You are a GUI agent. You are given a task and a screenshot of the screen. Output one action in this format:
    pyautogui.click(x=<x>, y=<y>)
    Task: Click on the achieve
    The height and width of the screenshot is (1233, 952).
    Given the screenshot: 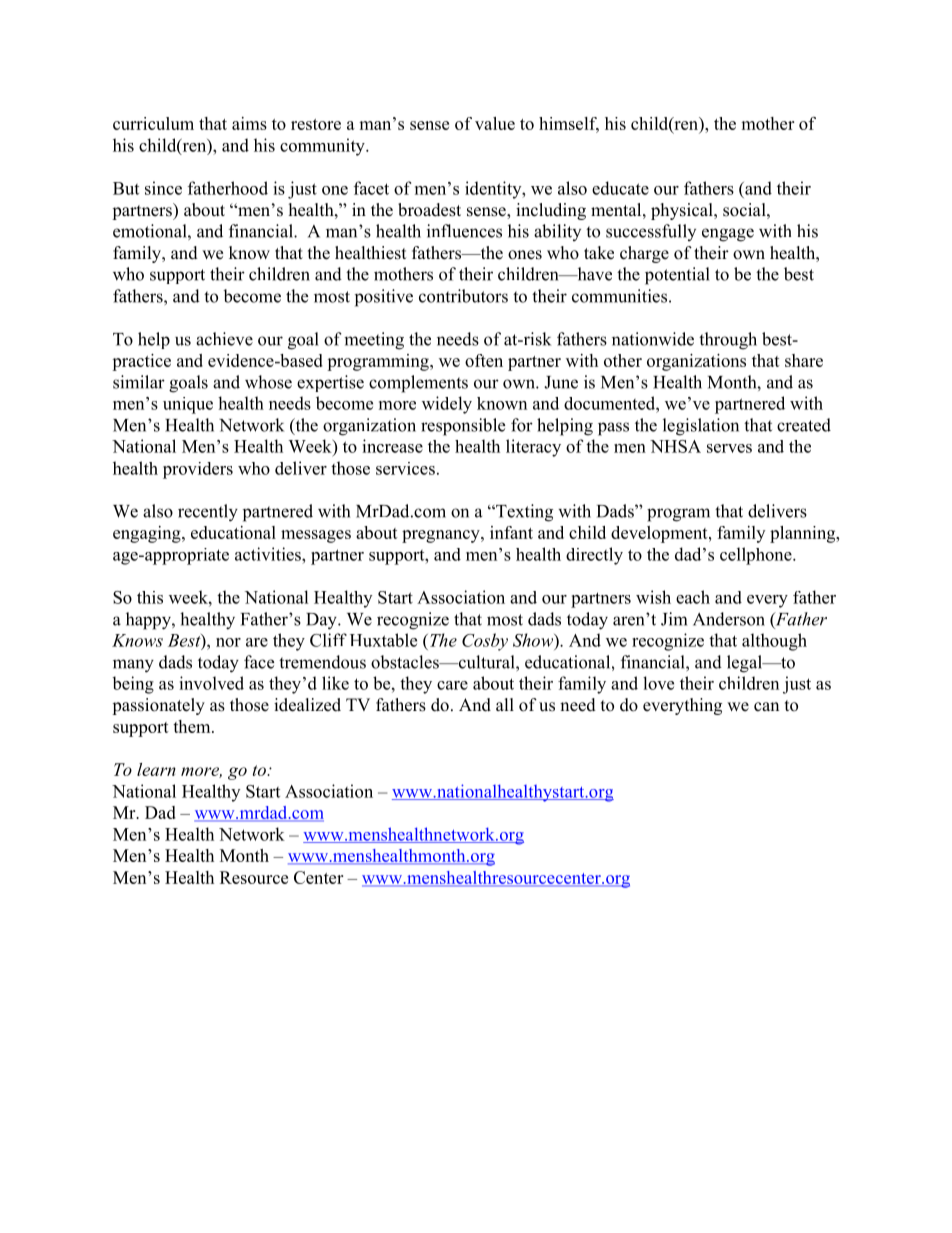 What is the action you would take?
    pyautogui.click(x=224, y=339)
